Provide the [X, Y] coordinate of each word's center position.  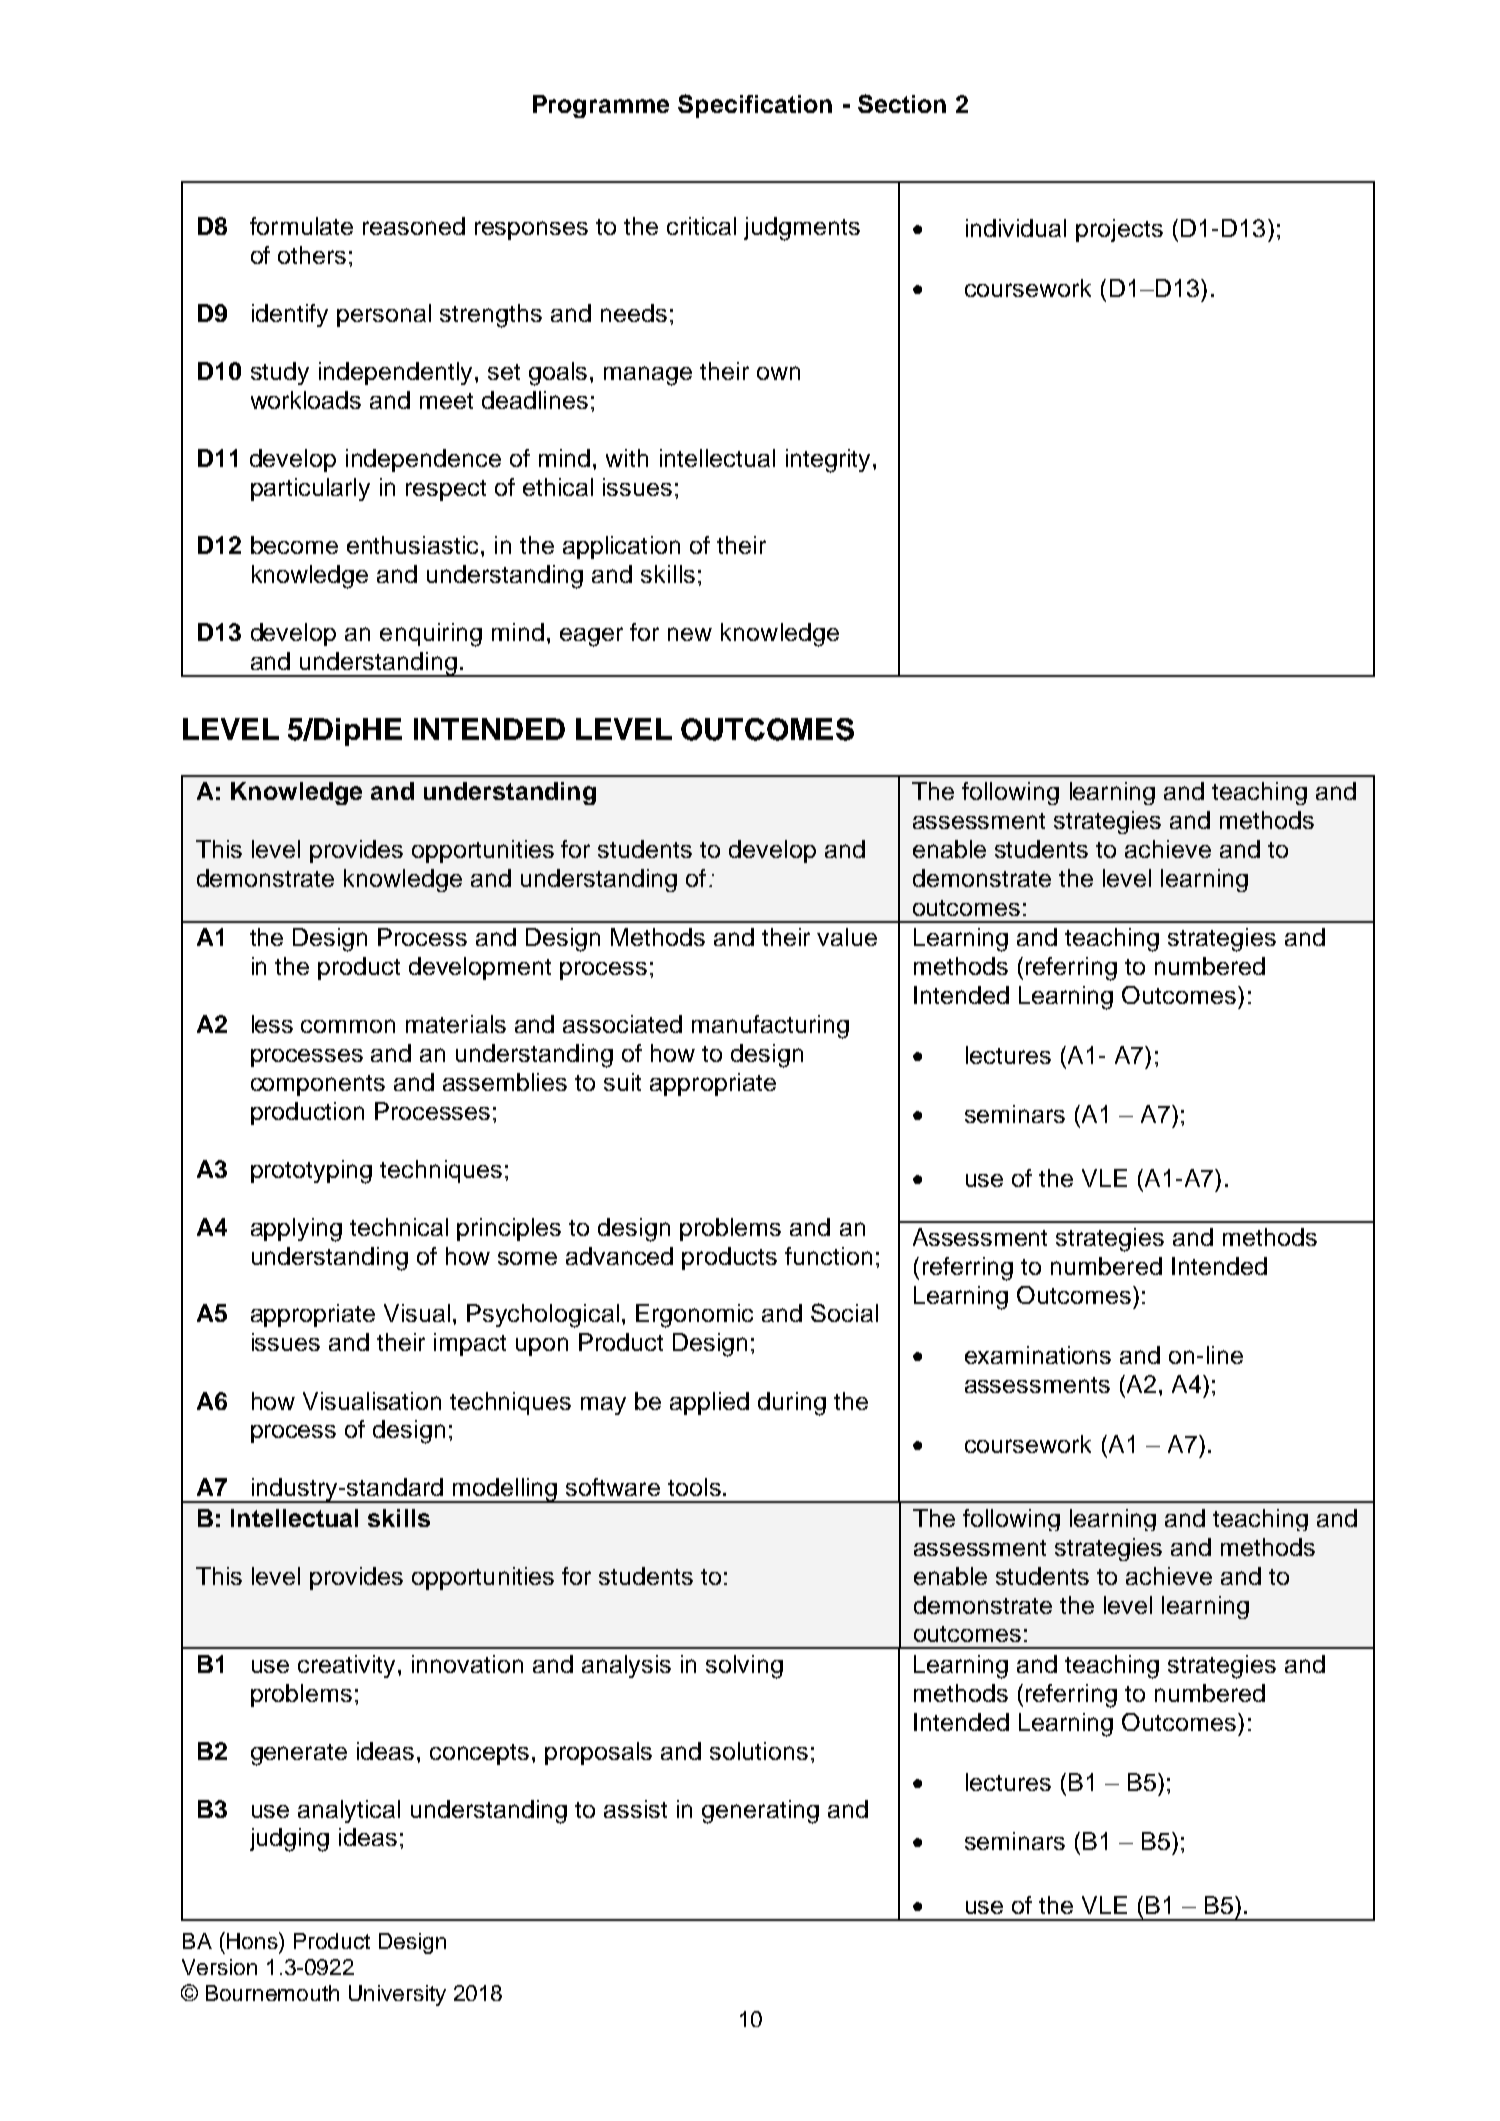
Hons [253, 1940]
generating [760, 1812]
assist [635, 1809]
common [348, 1026]
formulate [301, 226]
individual [1016, 228]
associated [622, 1024]
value [847, 937]
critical [701, 226]
